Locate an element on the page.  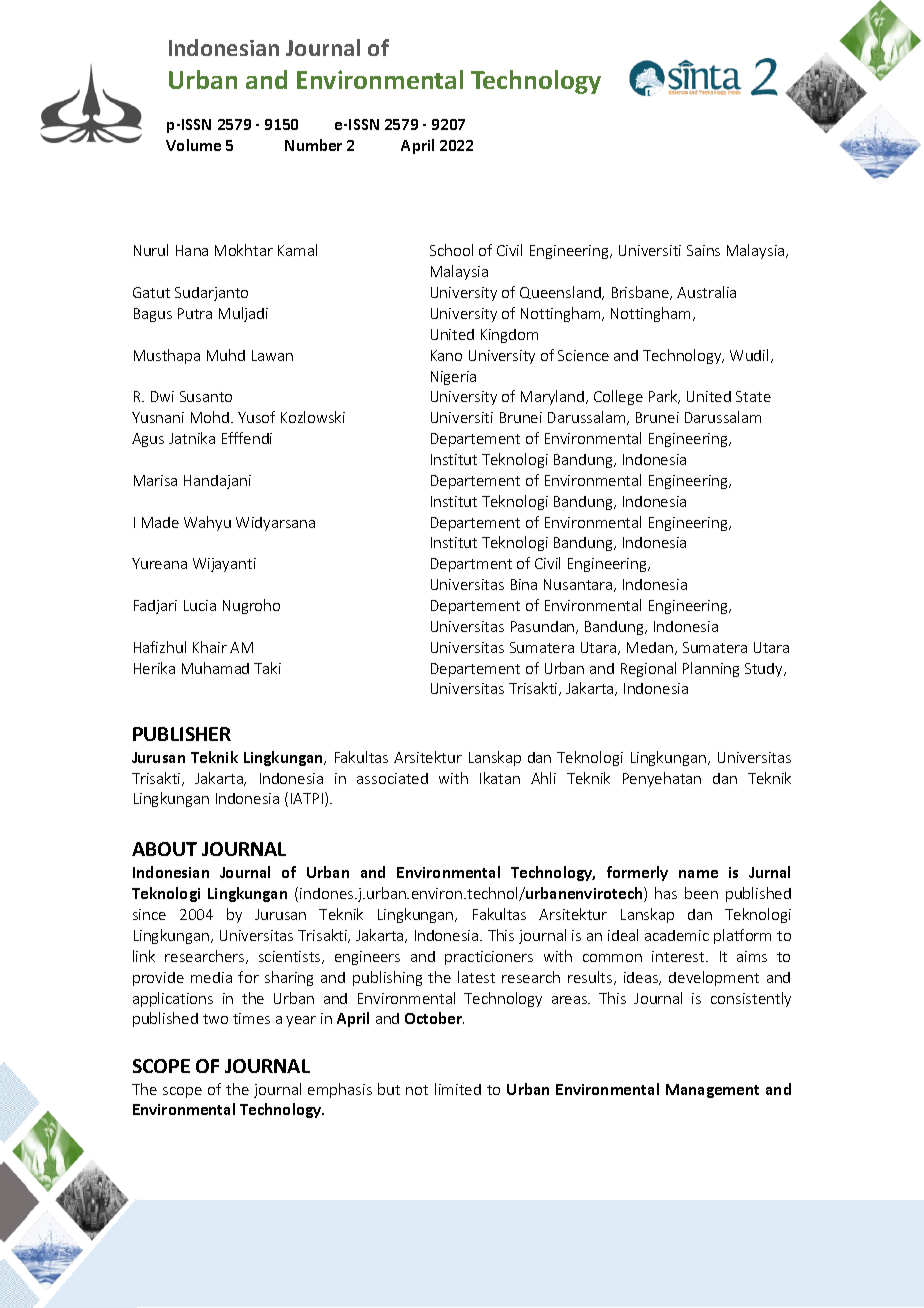
Volume is located at coordinates (193, 145).
